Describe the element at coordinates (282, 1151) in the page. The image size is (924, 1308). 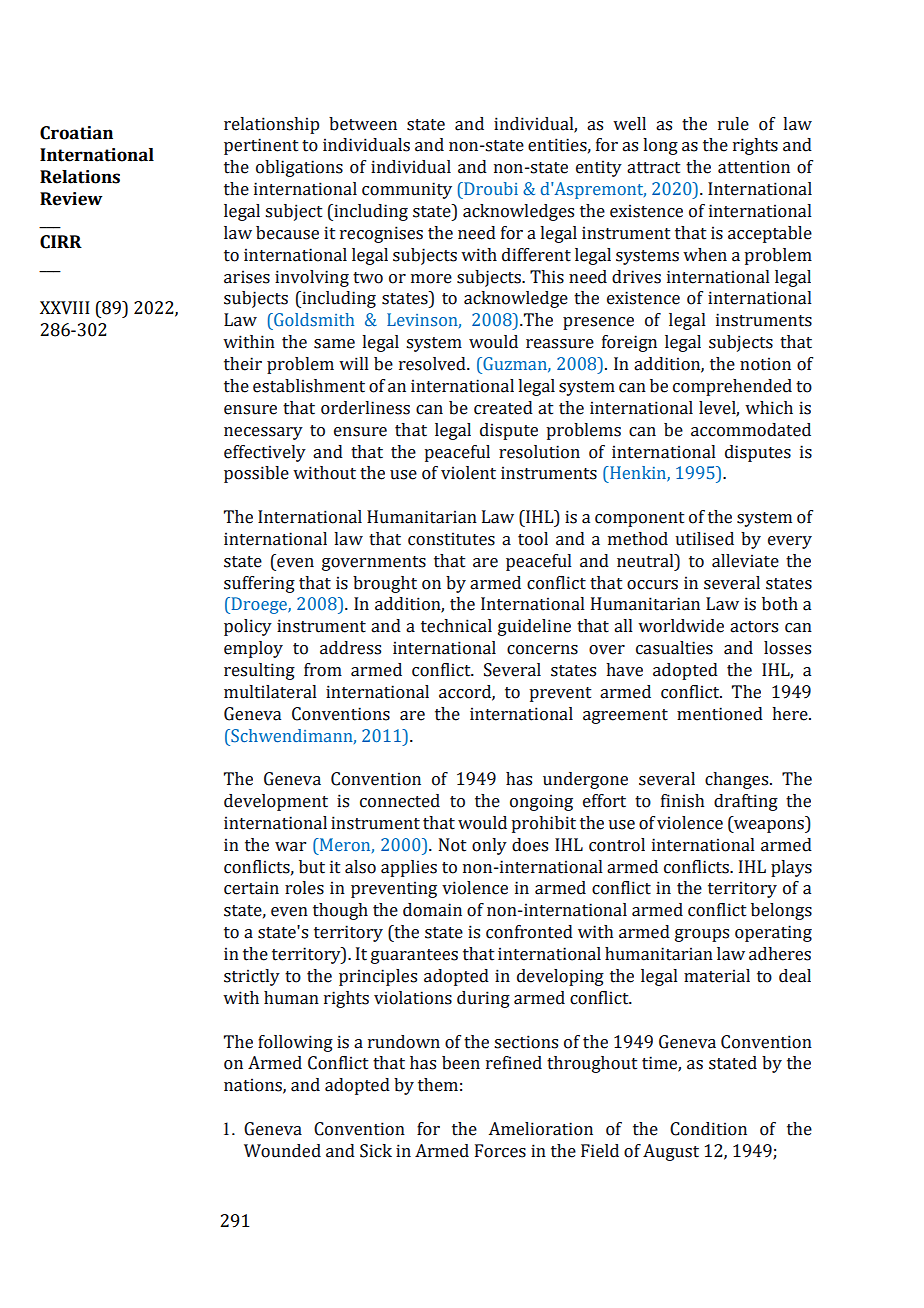
I see `Wounded` at that location.
